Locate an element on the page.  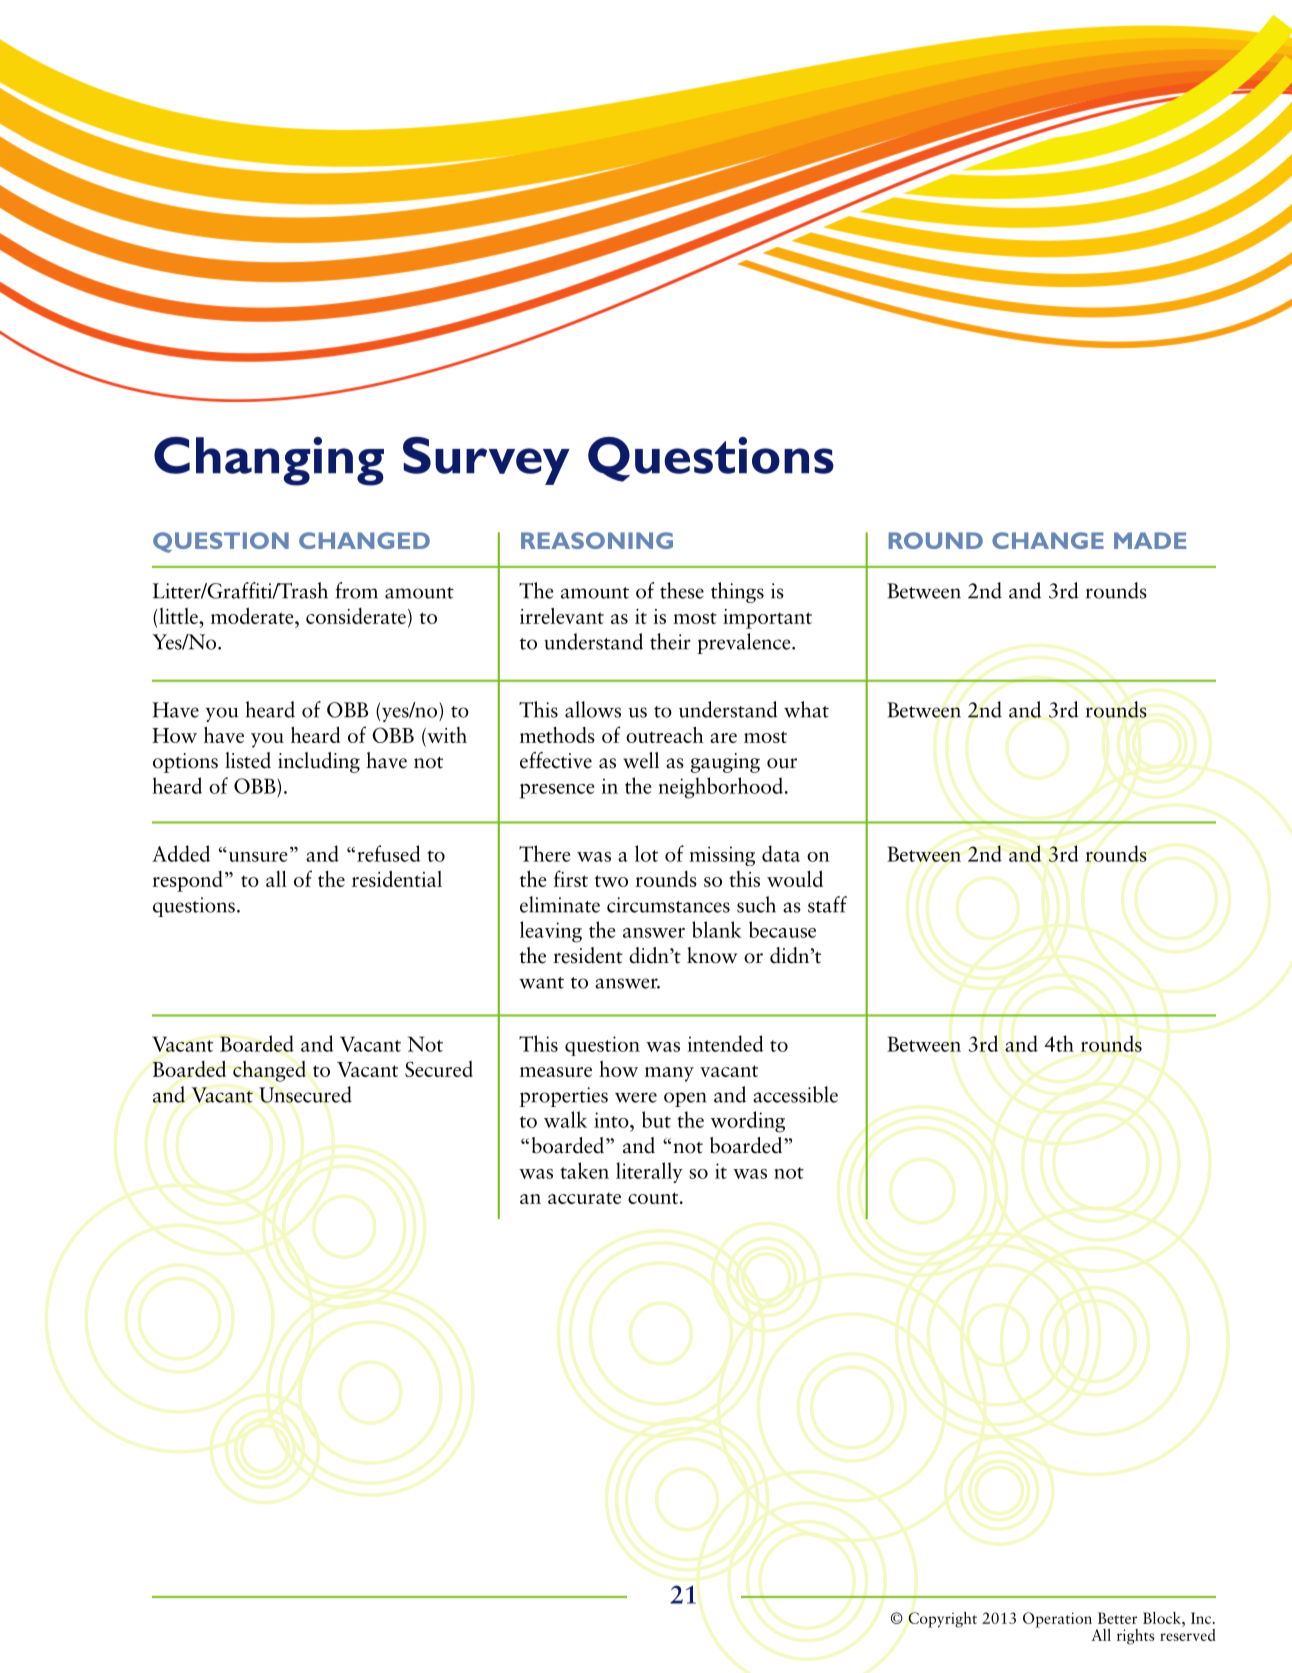
REASONING is located at coordinates (597, 540).
